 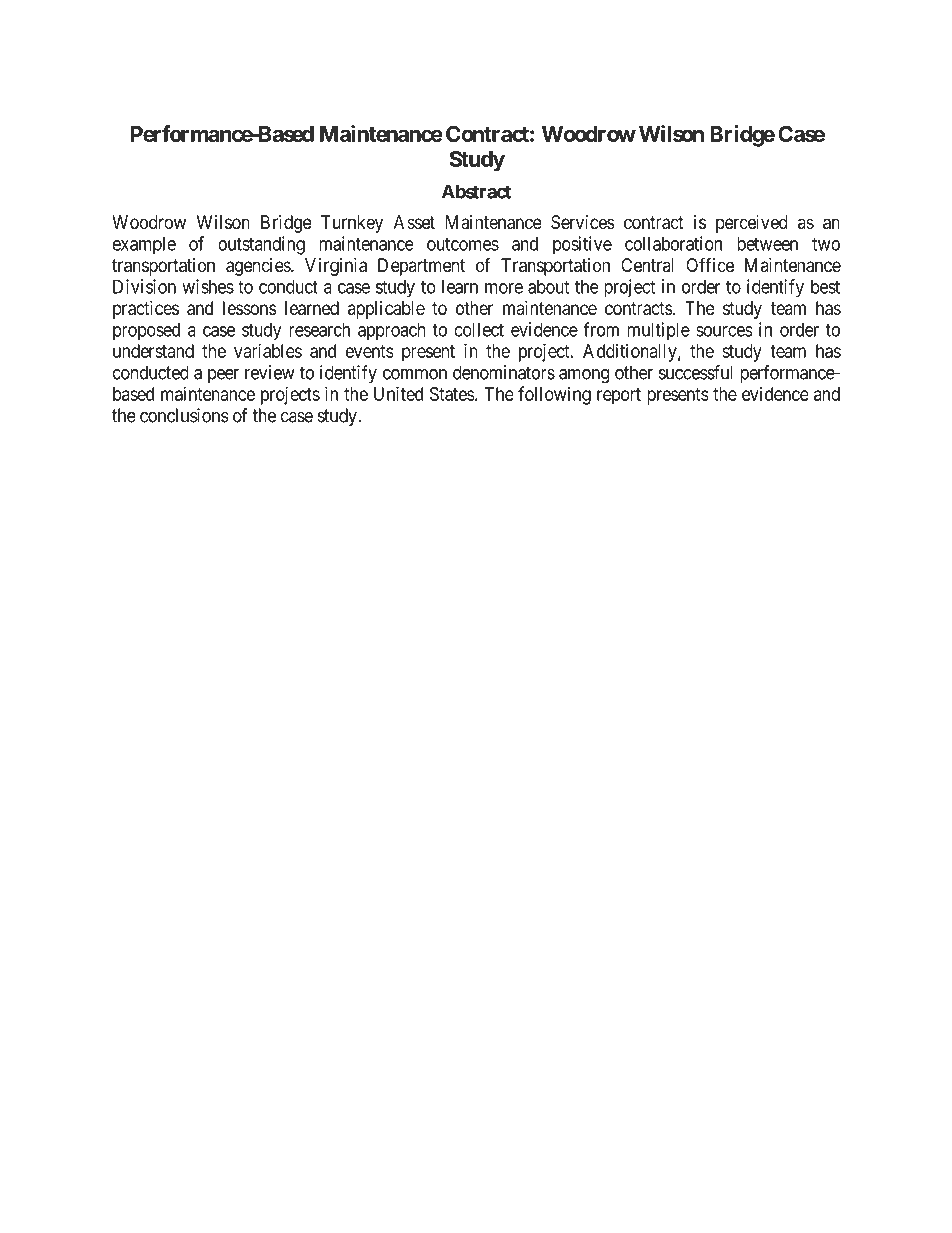 I want to click on more, so click(x=504, y=288).
